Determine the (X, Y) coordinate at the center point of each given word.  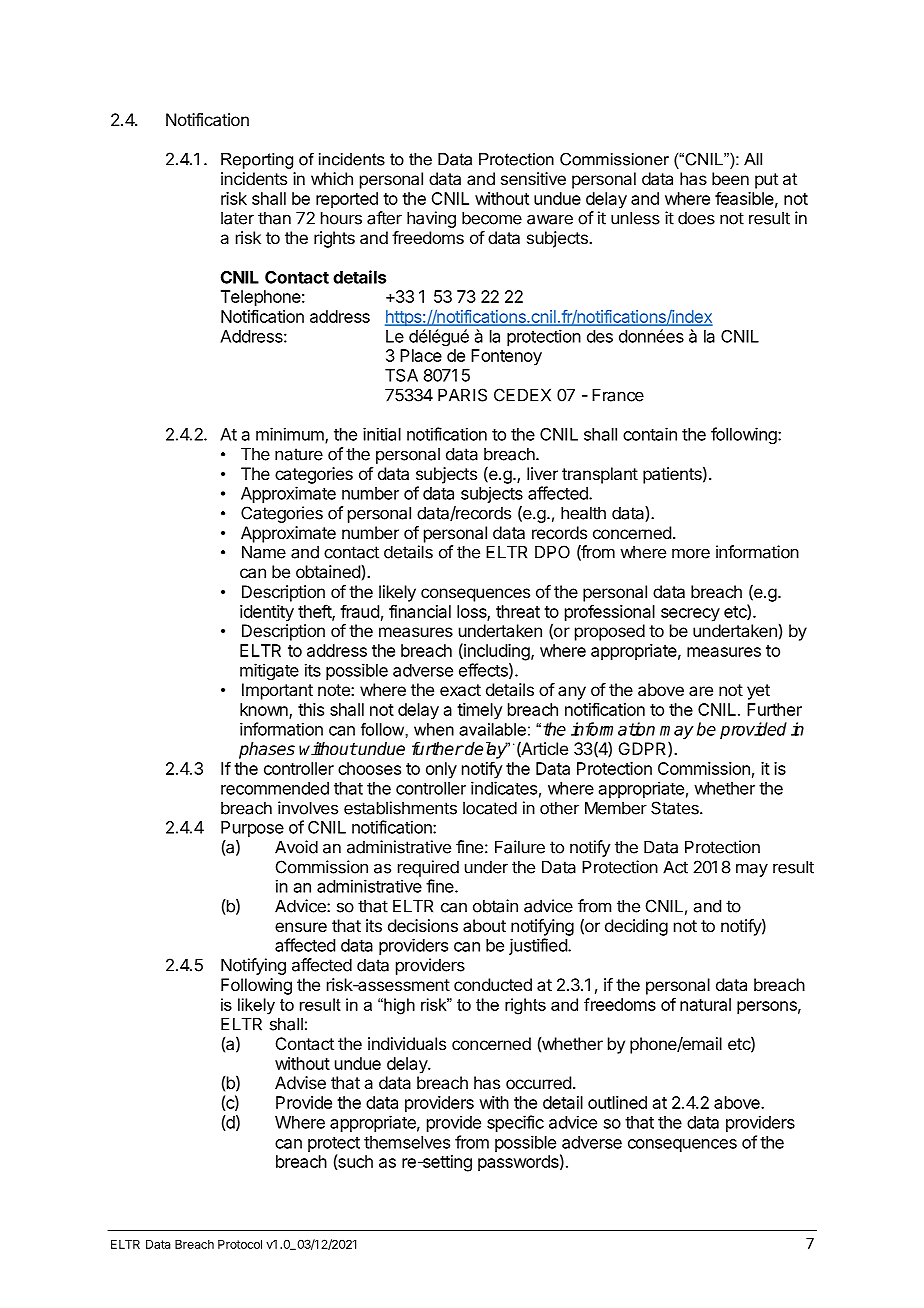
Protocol (240, 1244)
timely (480, 711)
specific (515, 1123)
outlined (617, 1102)
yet (758, 692)
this (311, 709)
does (696, 218)
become (492, 218)
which (332, 178)
